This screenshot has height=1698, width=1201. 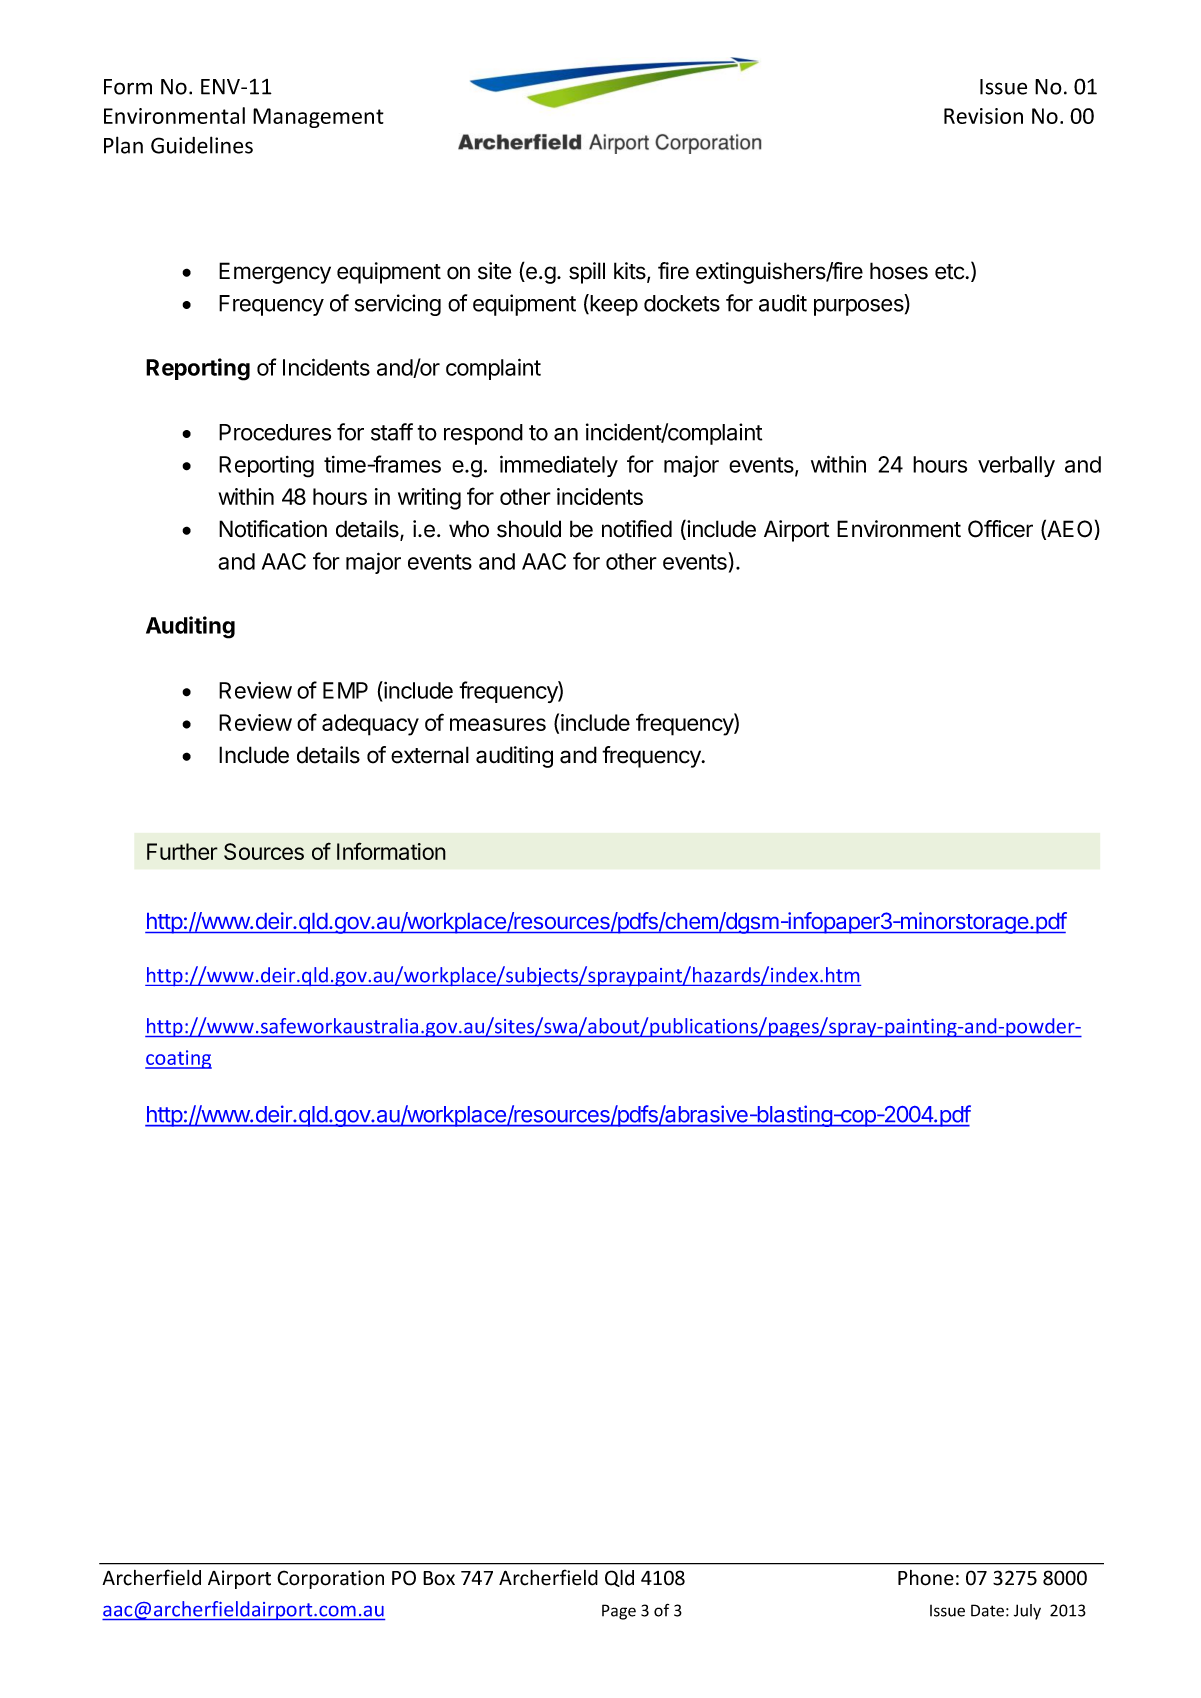 I want to click on Phone, so click(x=926, y=1578).
